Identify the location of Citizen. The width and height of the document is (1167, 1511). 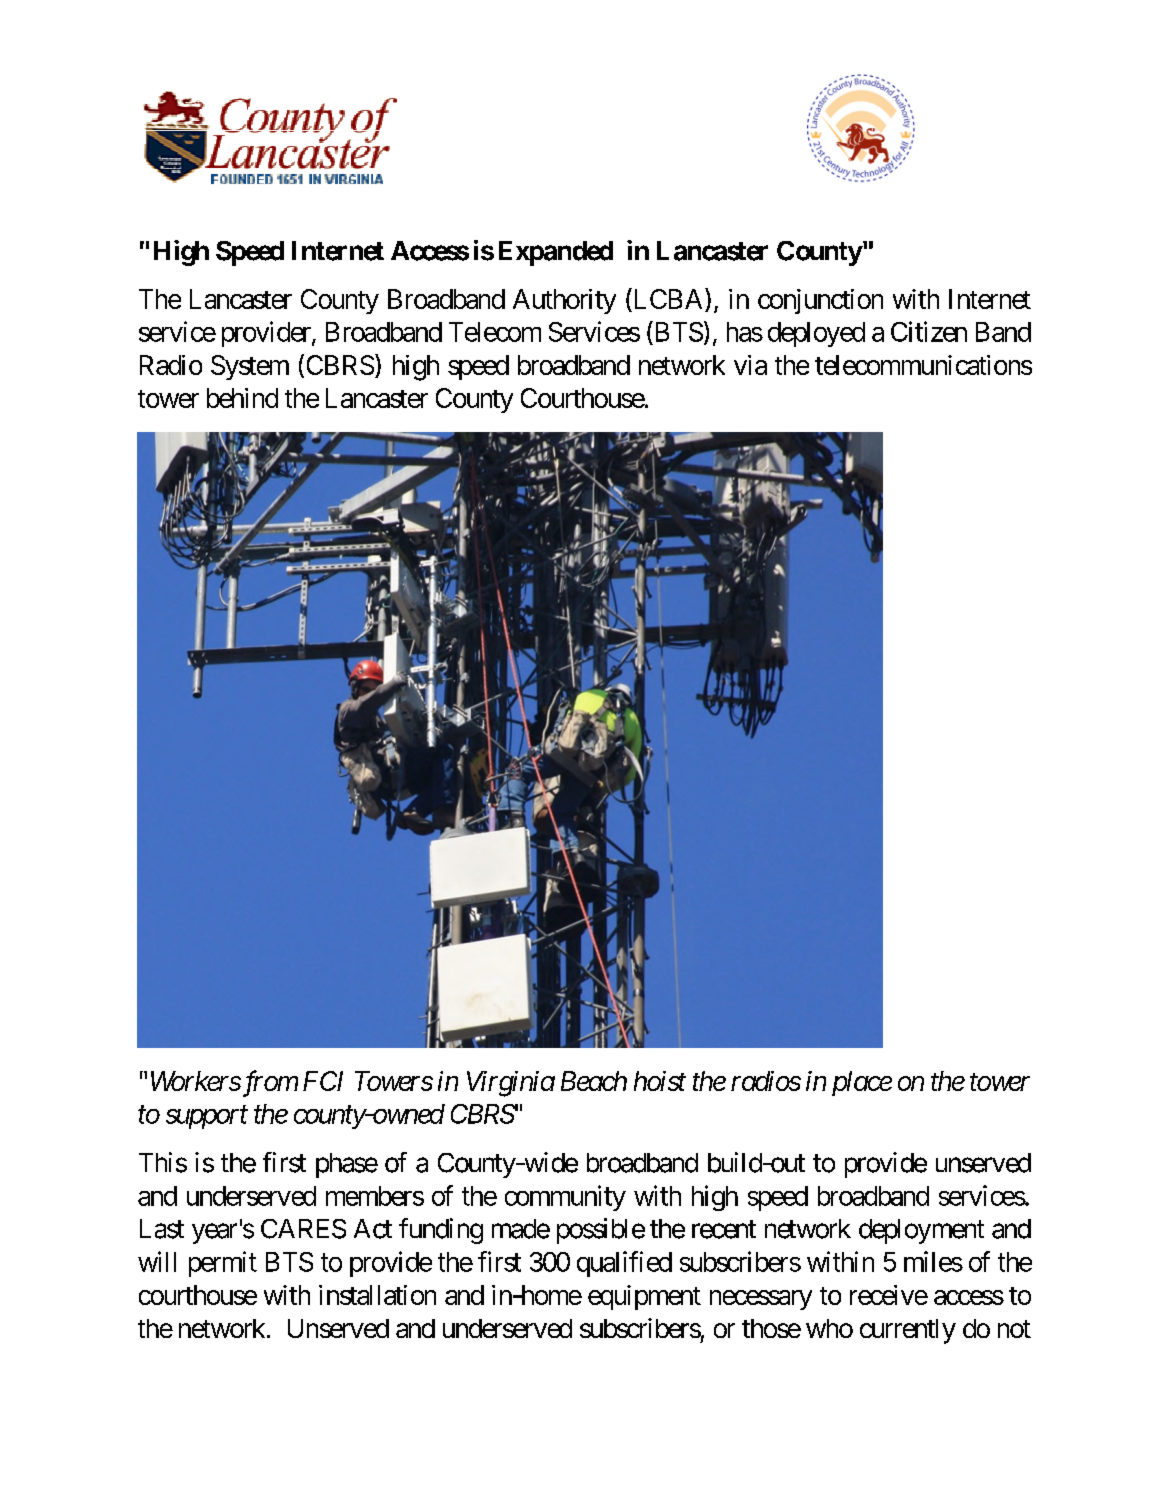
(929, 331).
